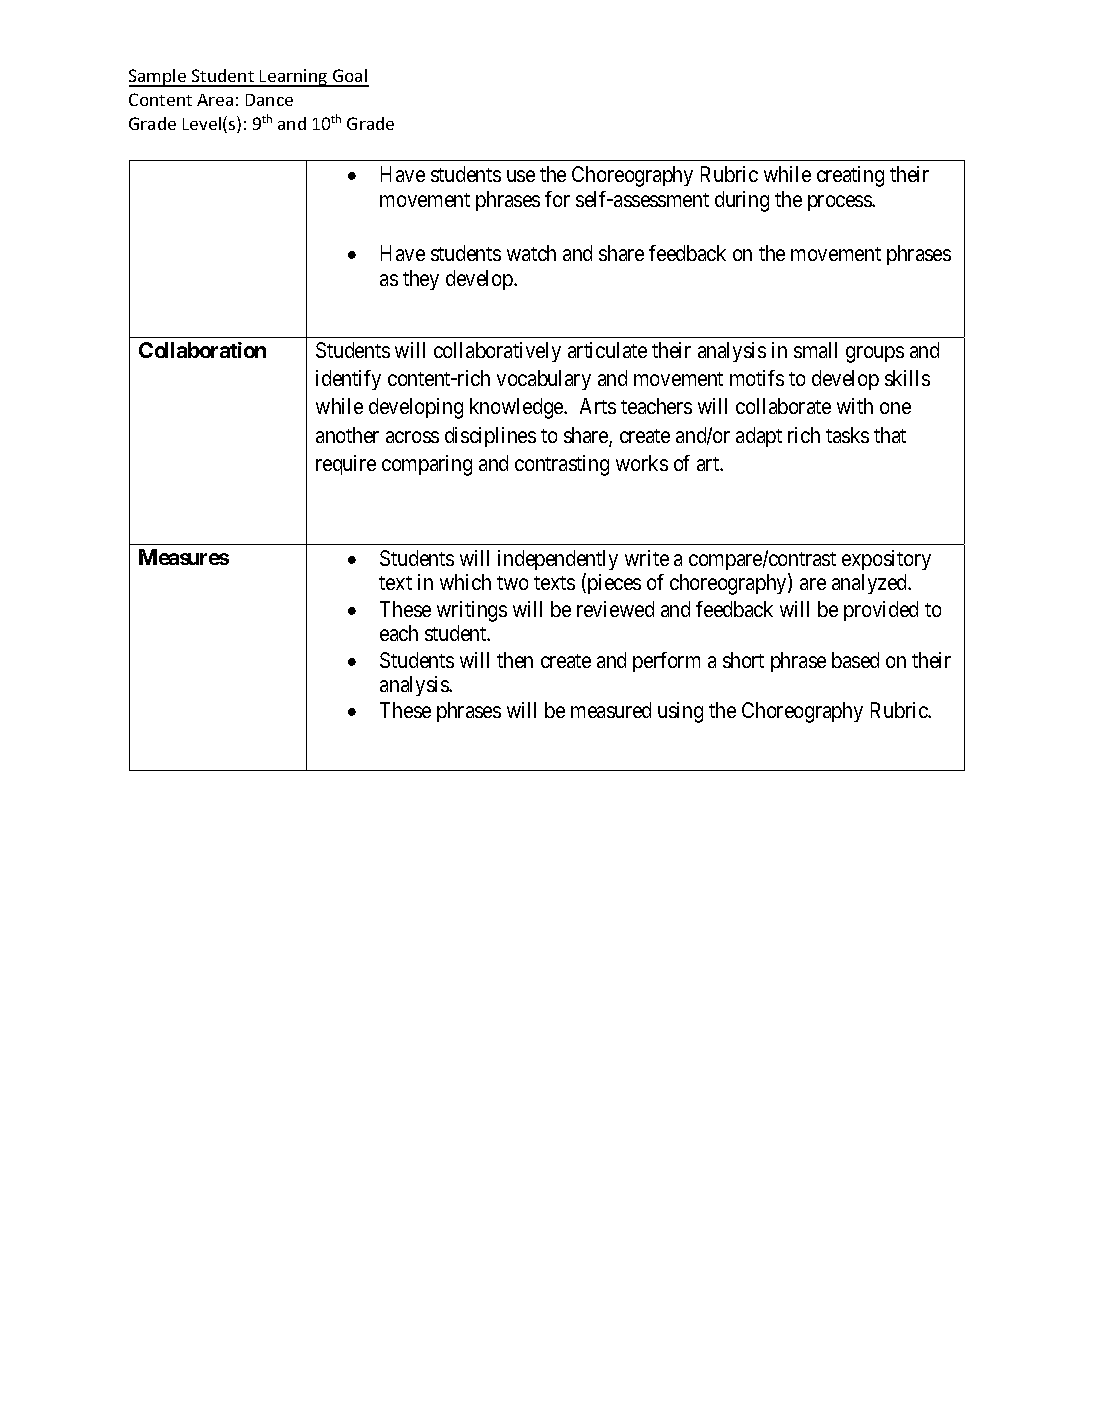 The height and width of the page is (1415, 1093). I want to click on Dance, so click(269, 100).
